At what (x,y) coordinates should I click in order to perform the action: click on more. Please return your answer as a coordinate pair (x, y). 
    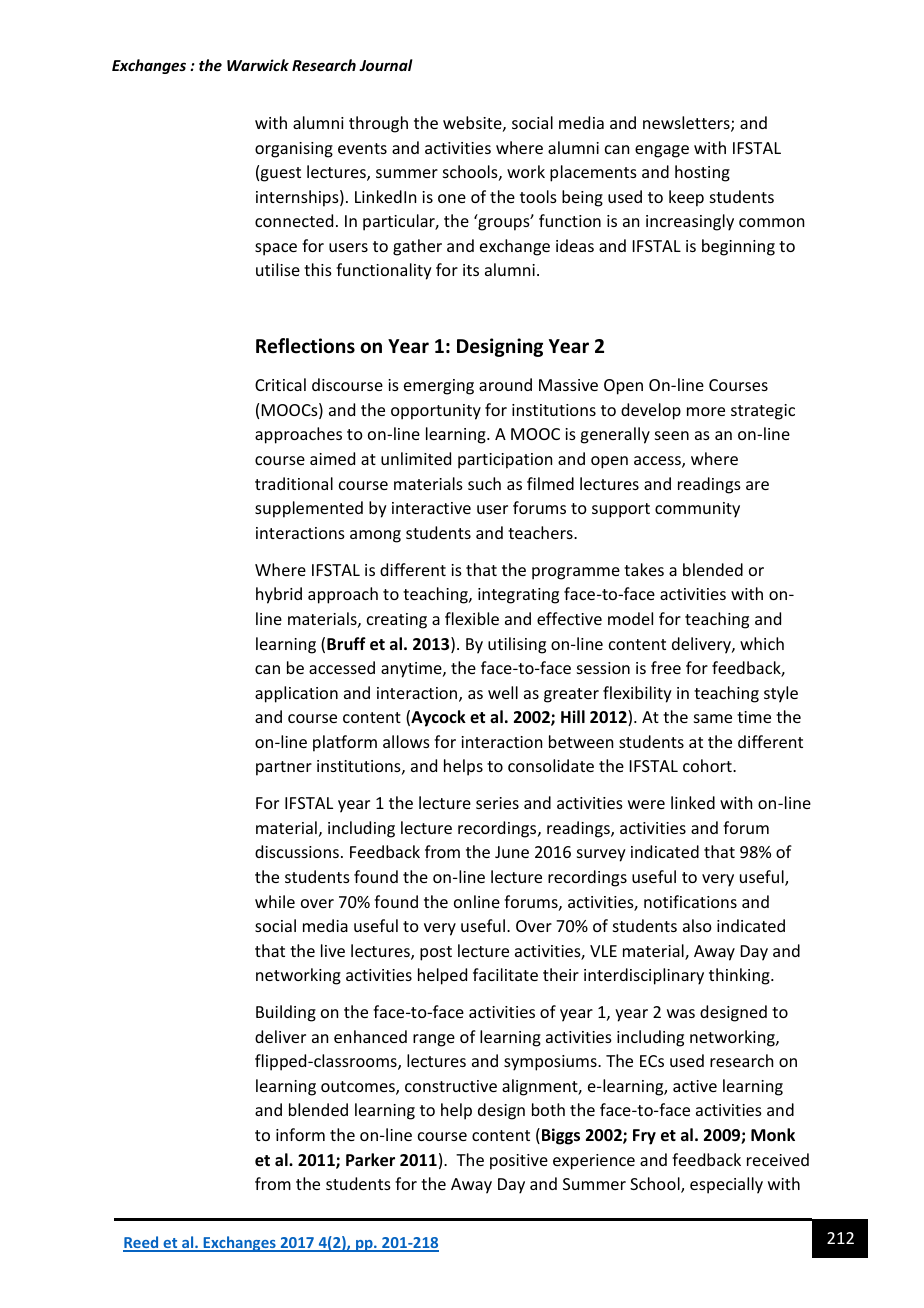
    Looking at the image, I should click on (706, 411).
